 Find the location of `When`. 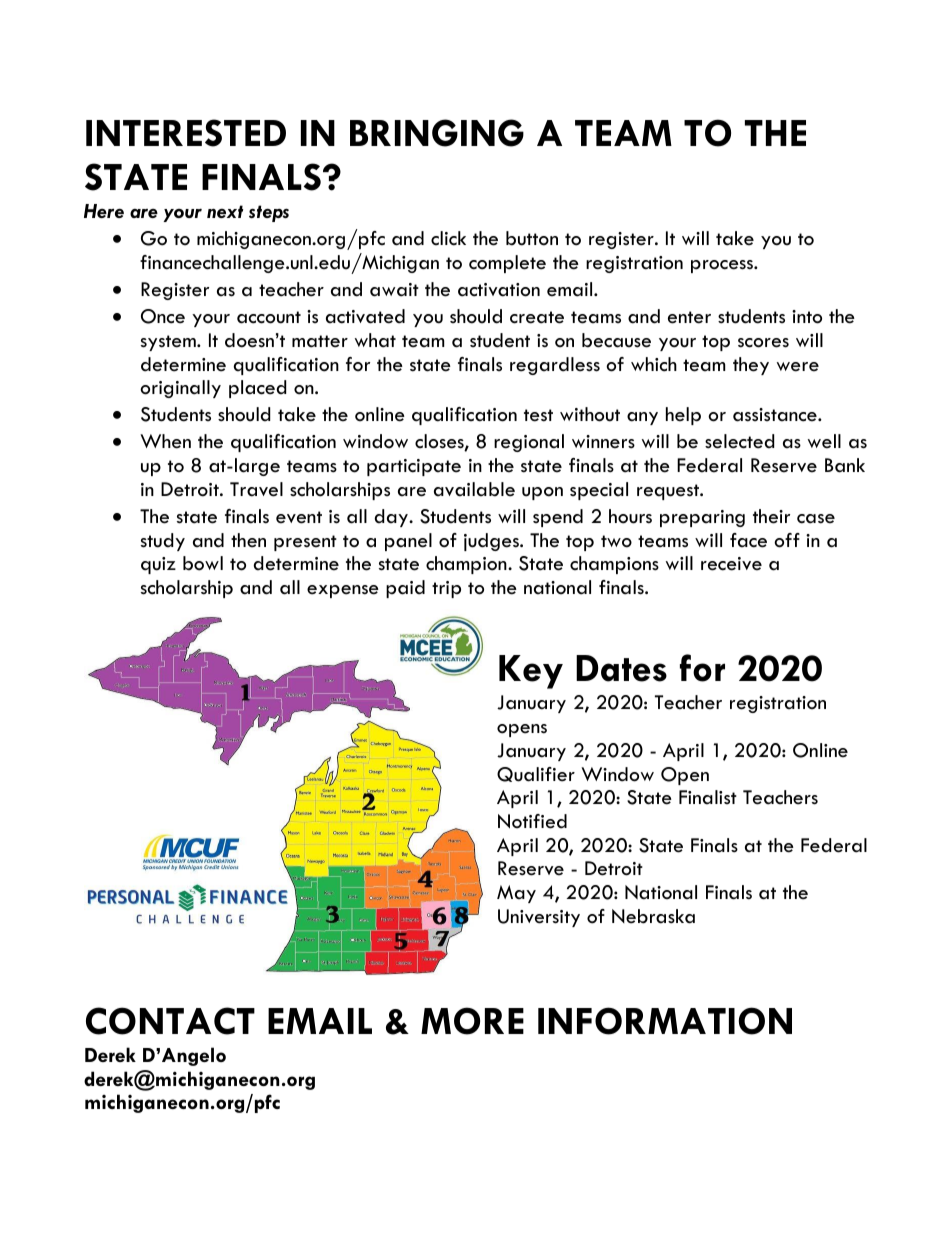

When is located at coordinates (165, 441).
